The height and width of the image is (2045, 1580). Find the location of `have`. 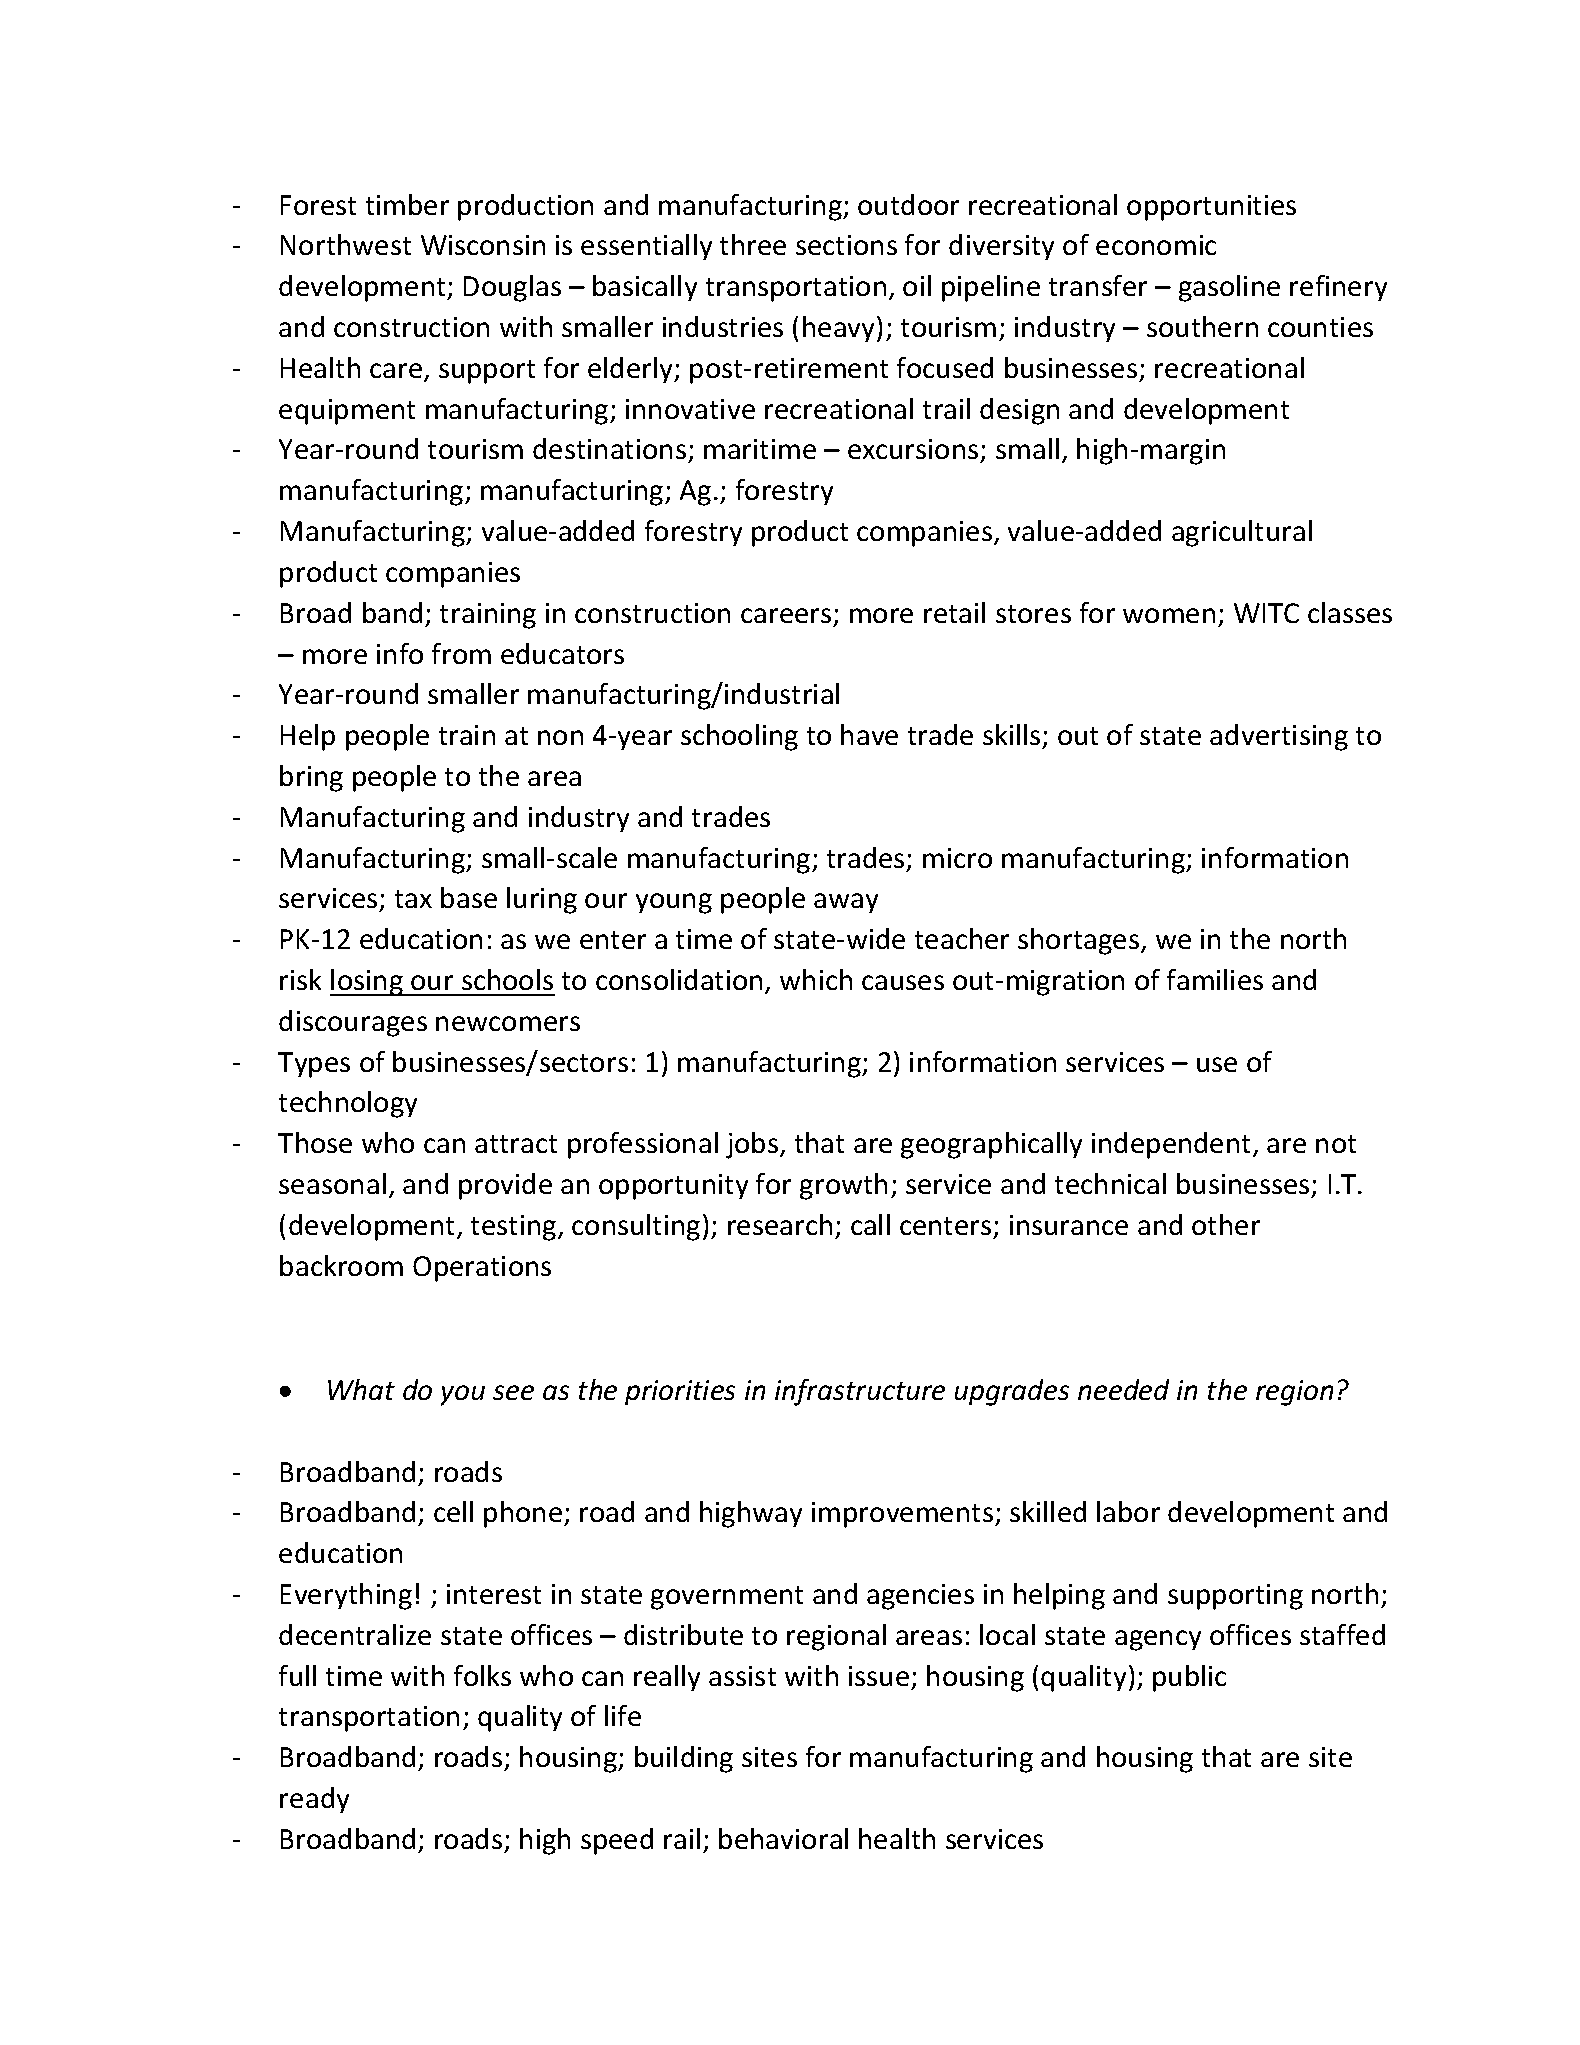

have is located at coordinates (869, 734).
